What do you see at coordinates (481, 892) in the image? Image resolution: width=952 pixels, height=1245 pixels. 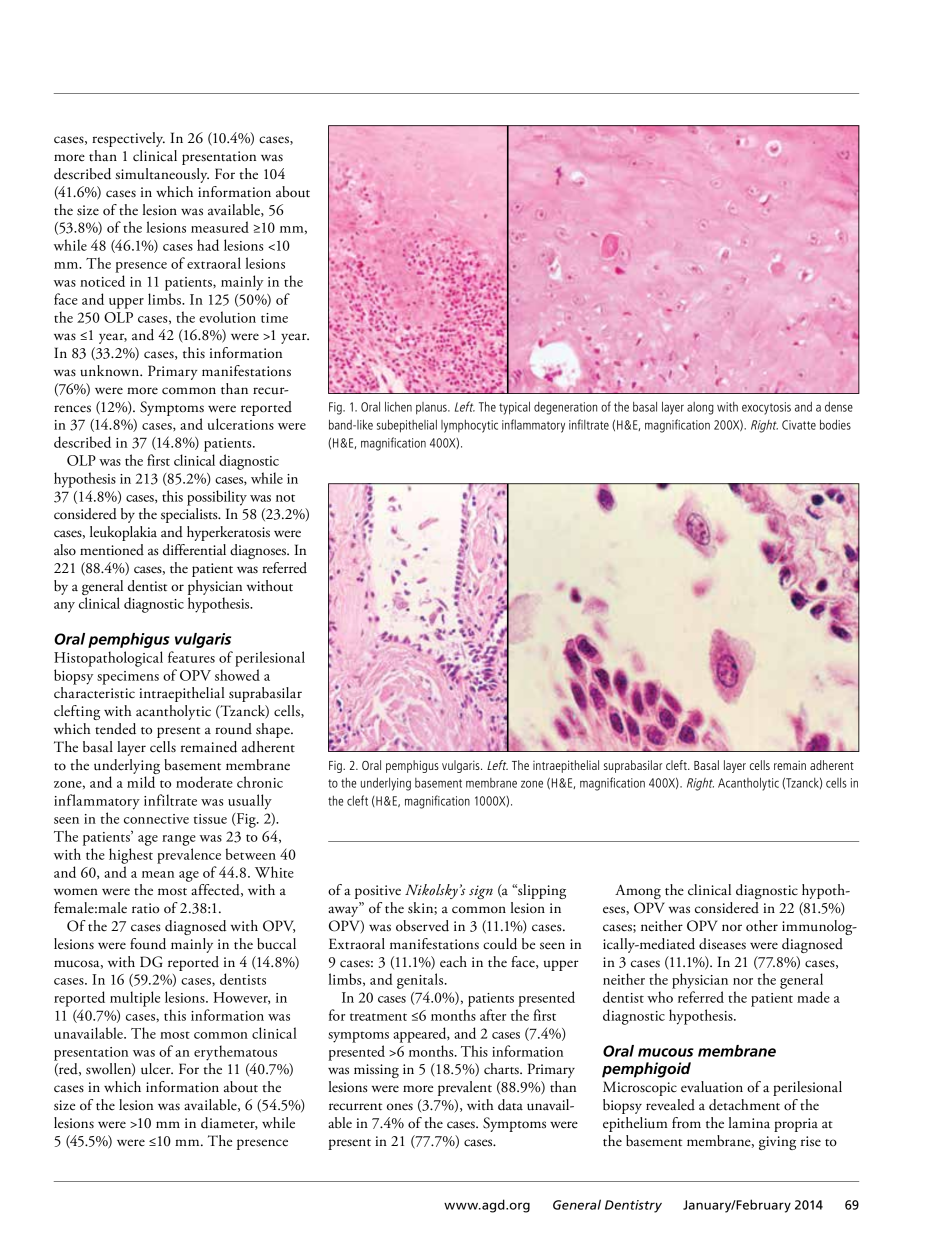 I see `sign` at bounding box center [481, 892].
